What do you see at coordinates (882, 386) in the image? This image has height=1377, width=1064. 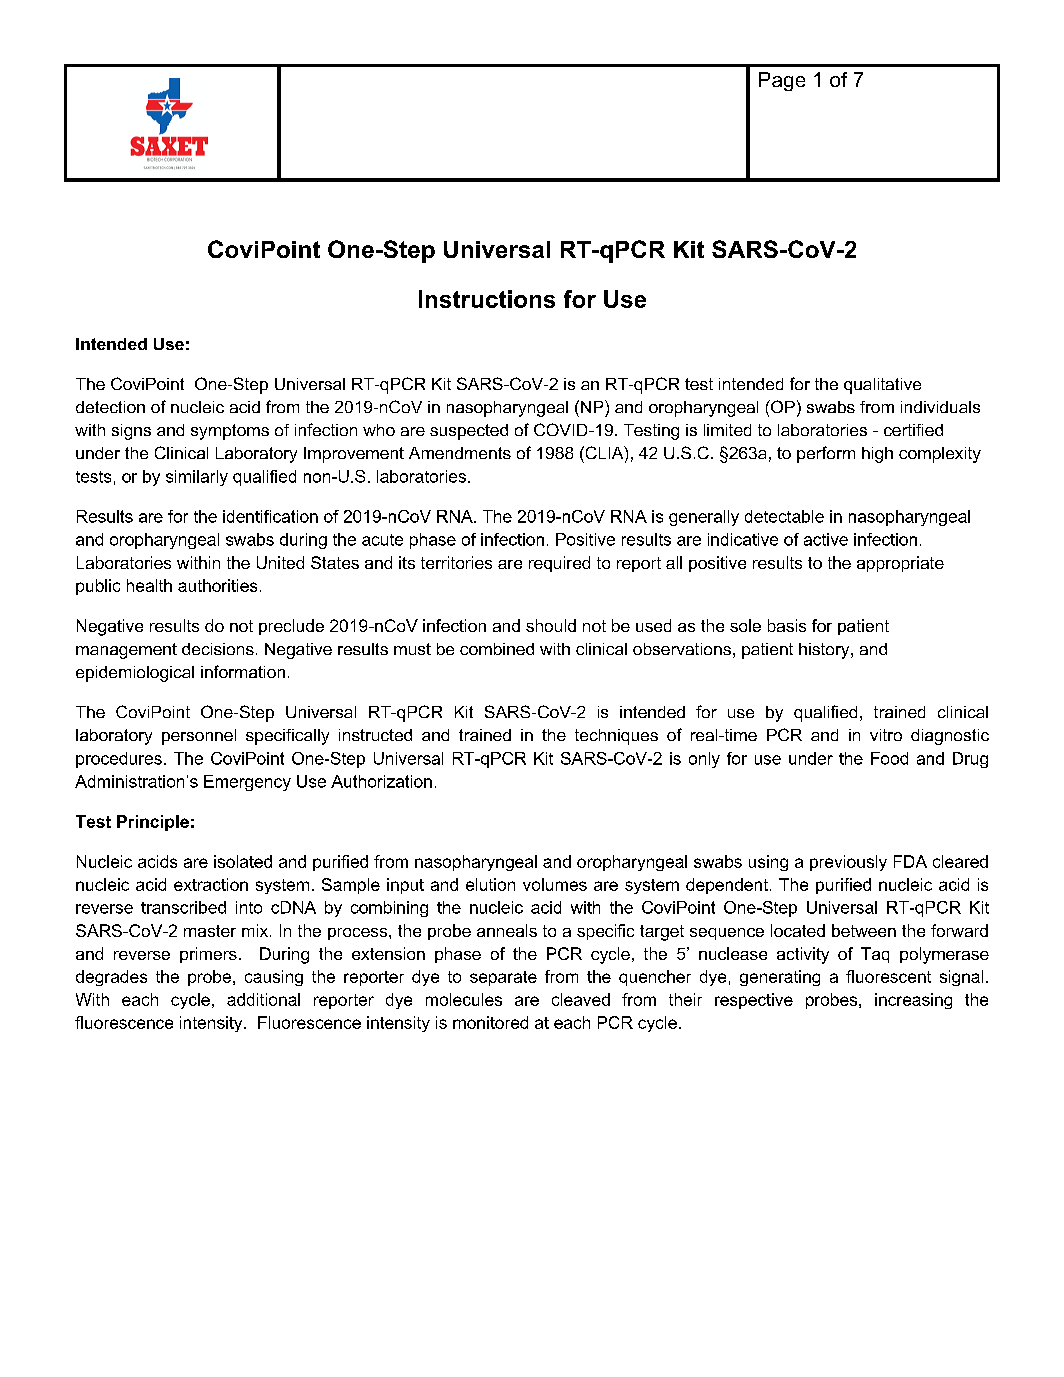 I see `qualitative` at bounding box center [882, 386].
